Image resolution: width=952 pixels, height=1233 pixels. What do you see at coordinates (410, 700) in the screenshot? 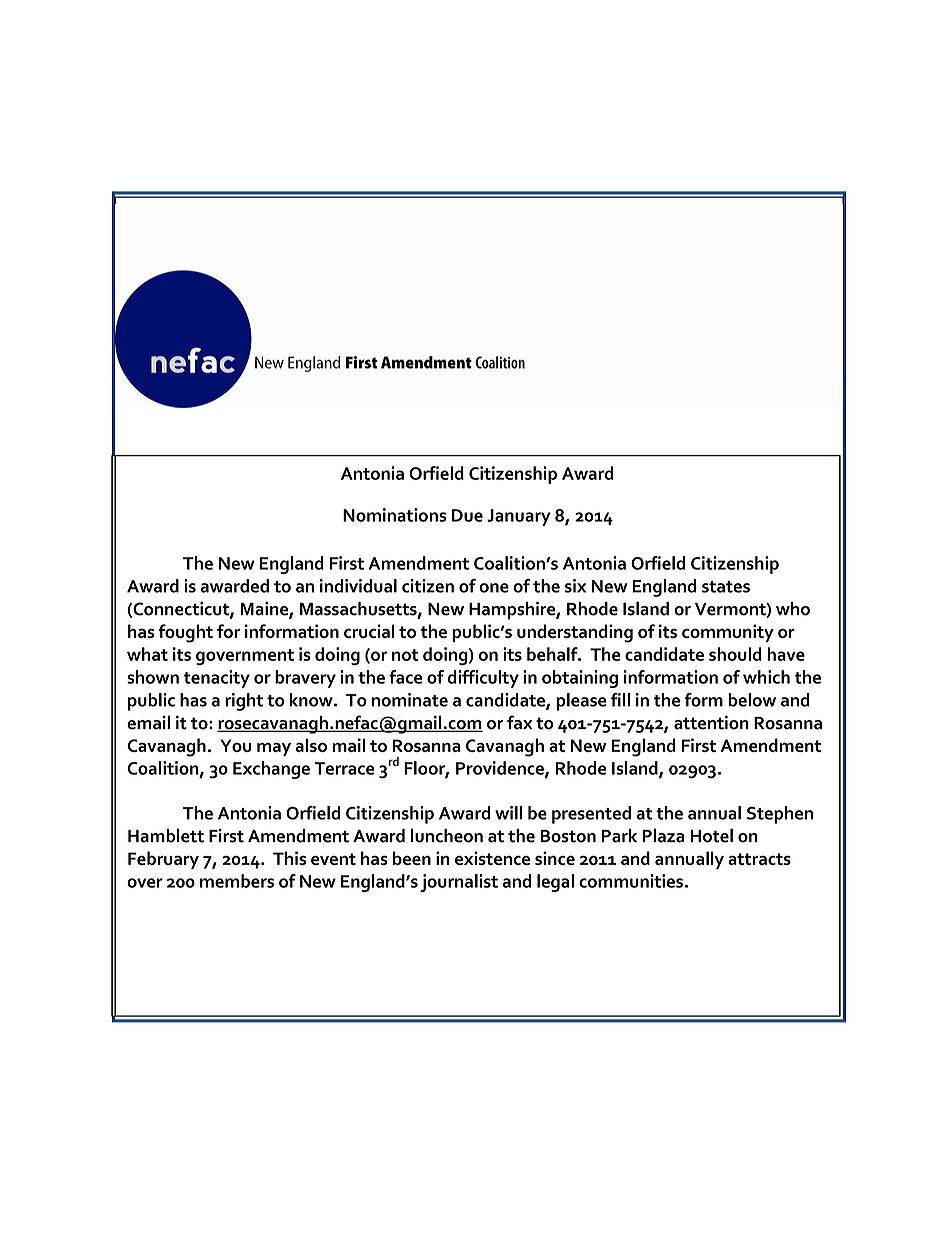
I see `nominate` at bounding box center [410, 700].
